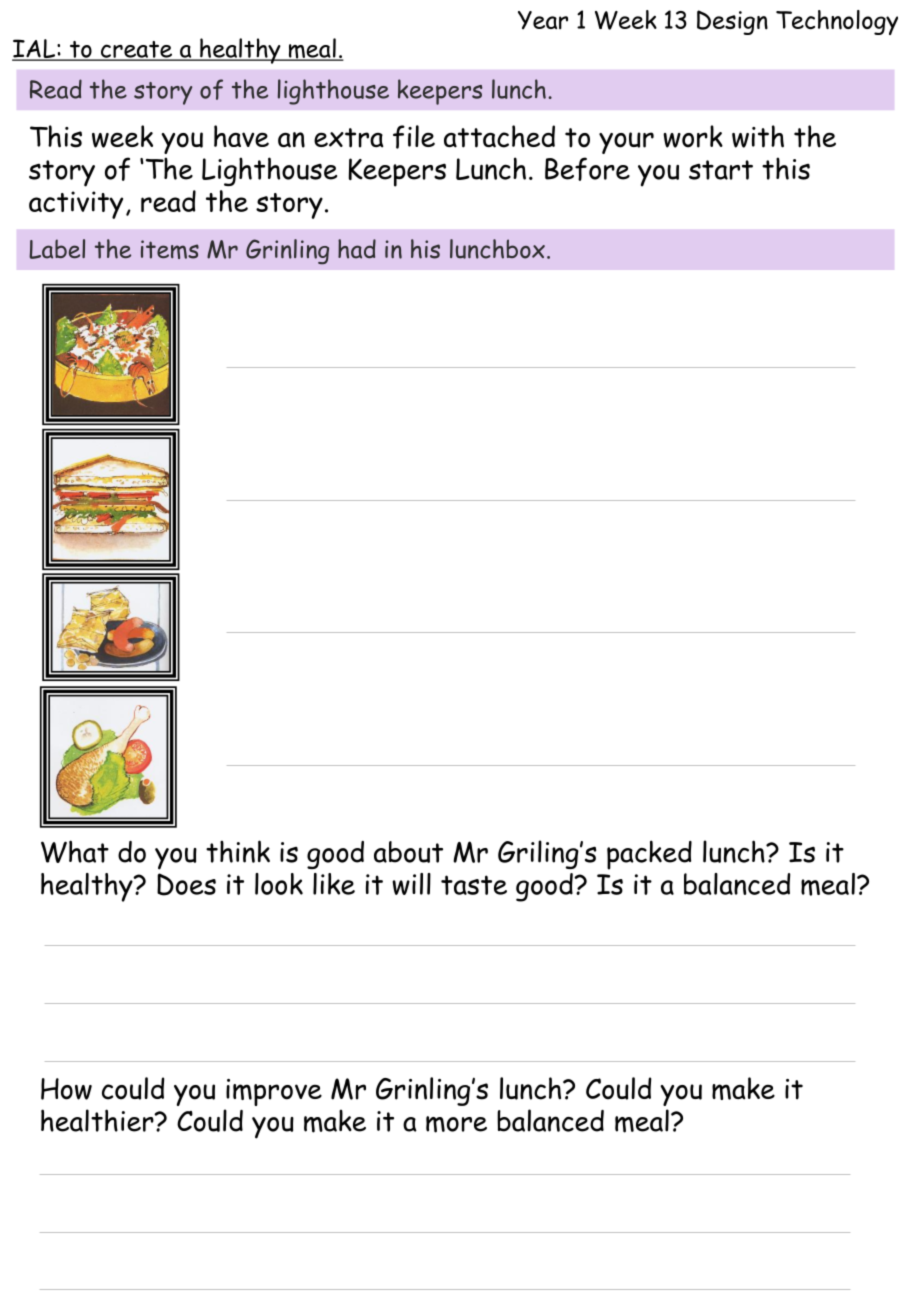 This image has width=911, height=1316. Describe the element at coordinates (543, 20) in the image. I see `Year` at that location.
